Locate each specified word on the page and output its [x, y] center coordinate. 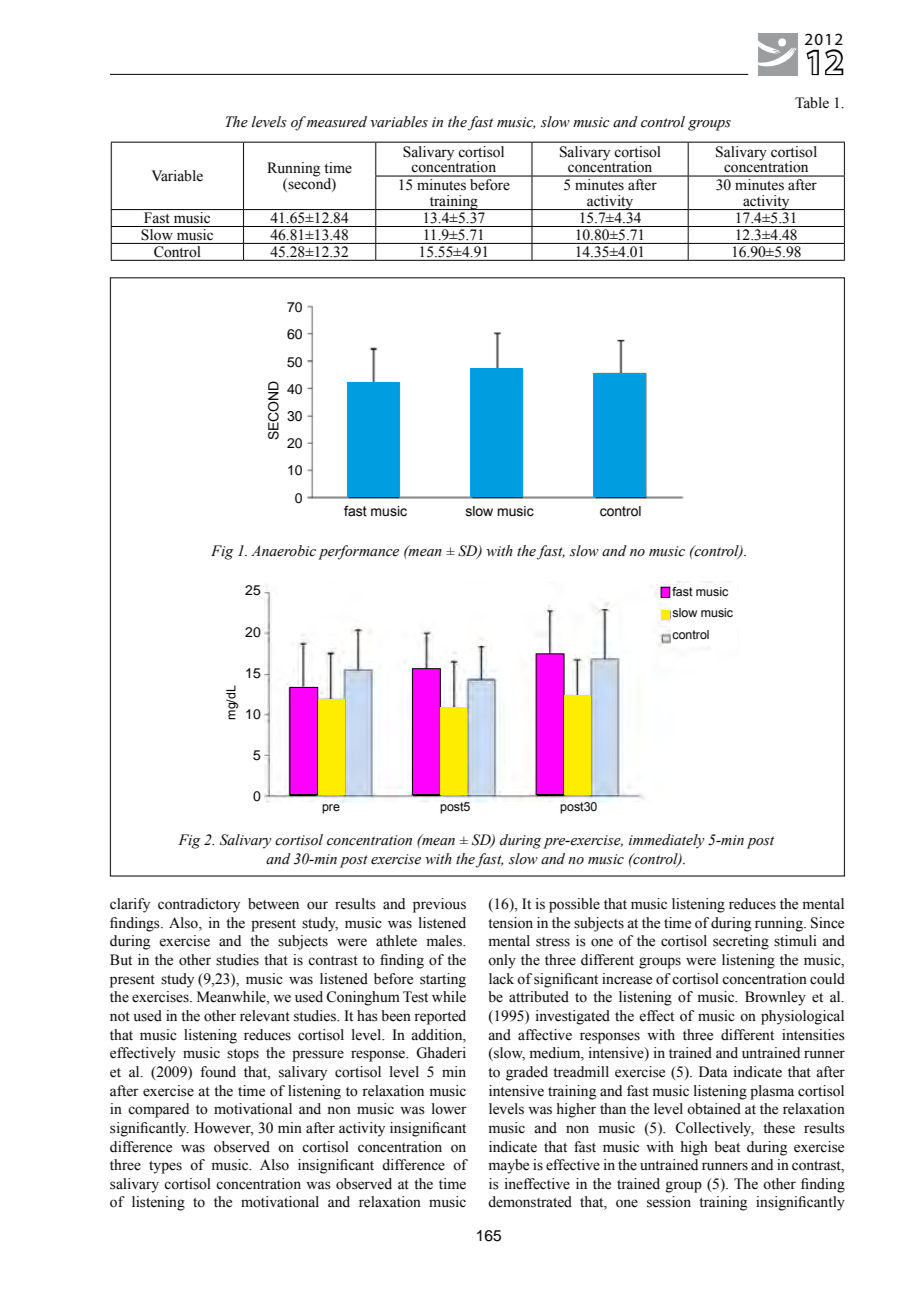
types [165, 1167]
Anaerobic [283, 551]
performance [358, 552]
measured [337, 122]
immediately [667, 841]
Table [812, 103]
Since [827, 923]
